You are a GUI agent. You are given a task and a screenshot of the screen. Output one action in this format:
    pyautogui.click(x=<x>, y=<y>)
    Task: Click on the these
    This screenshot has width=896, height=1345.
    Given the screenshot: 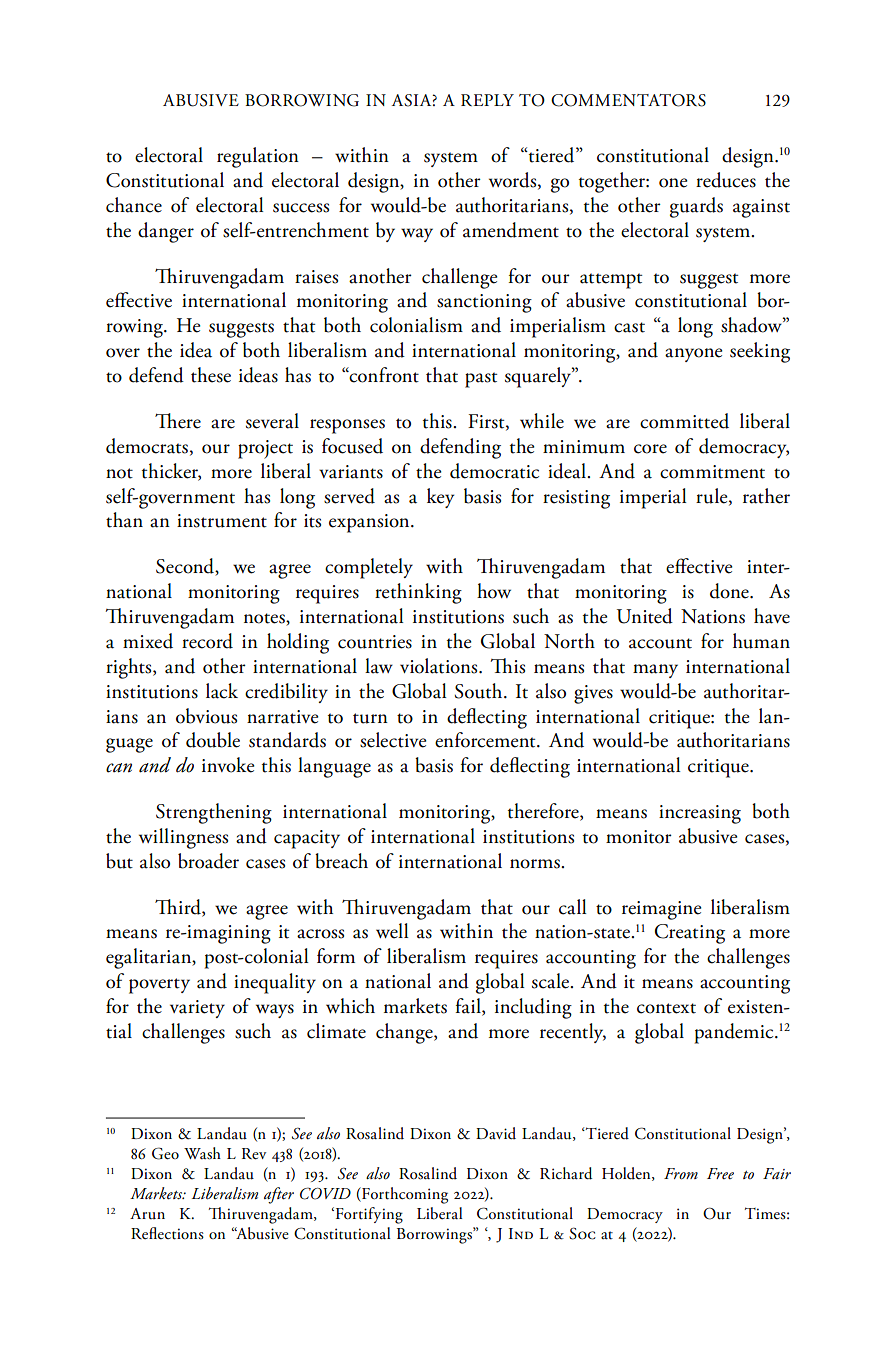 What is the action you would take?
    pyautogui.click(x=211, y=375)
